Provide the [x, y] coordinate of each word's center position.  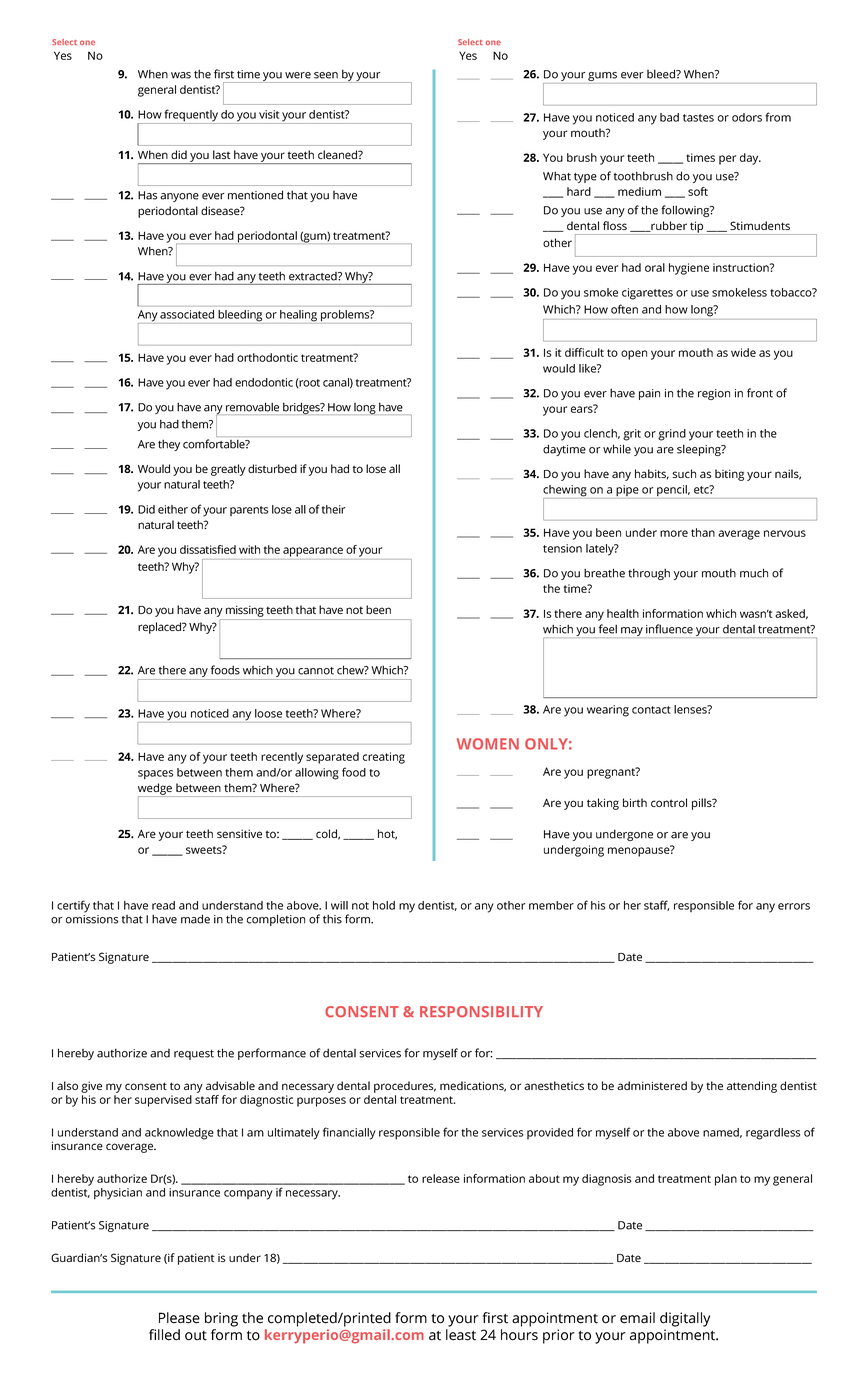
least [461, 1335]
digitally [685, 1319]
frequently [191, 116]
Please [179, 1318]
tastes [698, 118]
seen [326, 75]
